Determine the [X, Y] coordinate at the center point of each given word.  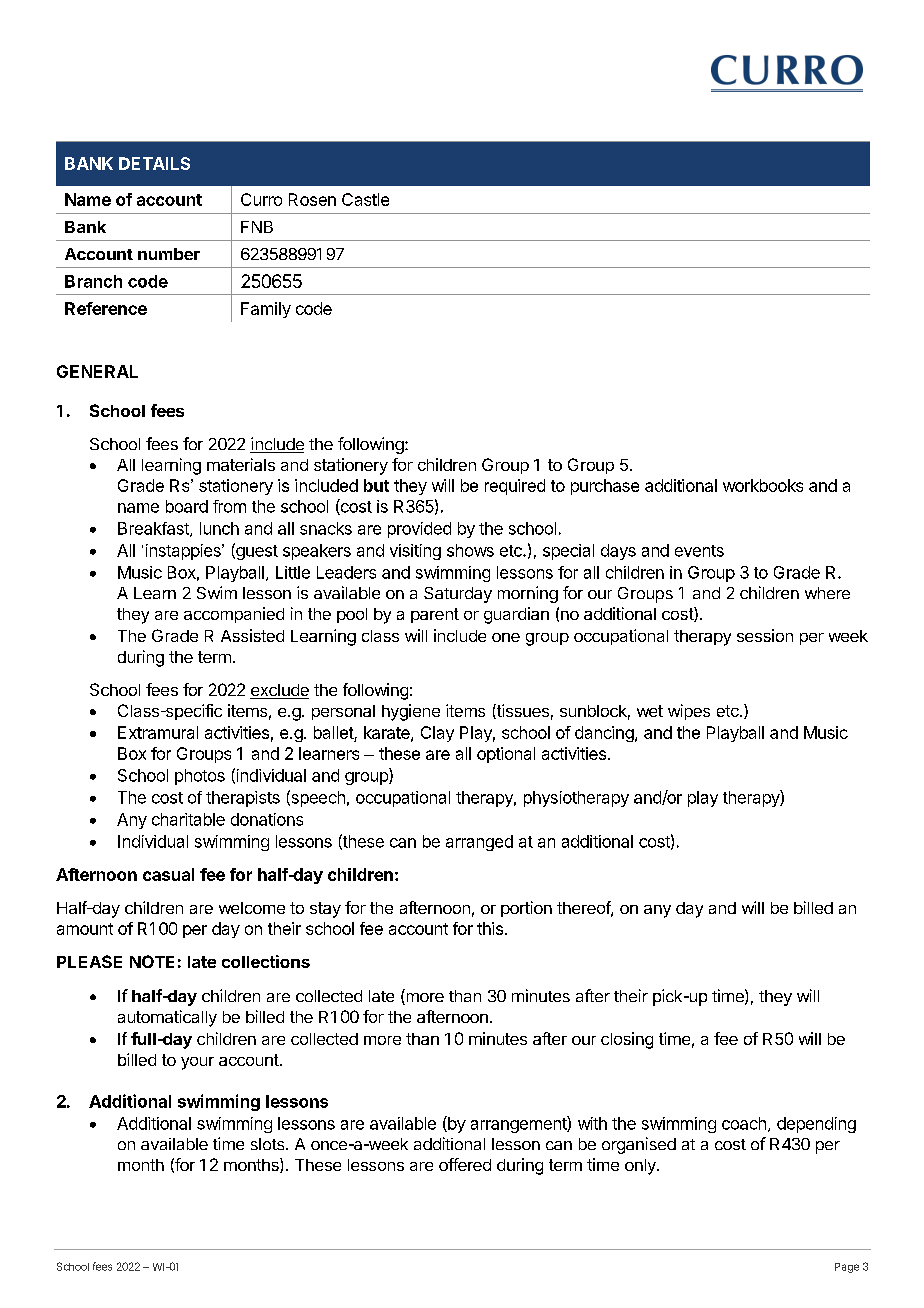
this [490, 928]
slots [269, 1144]
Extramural [158, 732]
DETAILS [154, 163]
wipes [689, 712]
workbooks [763, 485]
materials [241, 464]
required [515, 487]
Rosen [312, 199]
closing [627, 1040]
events [699, 551]
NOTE [152, 961]
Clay [437, 734]
